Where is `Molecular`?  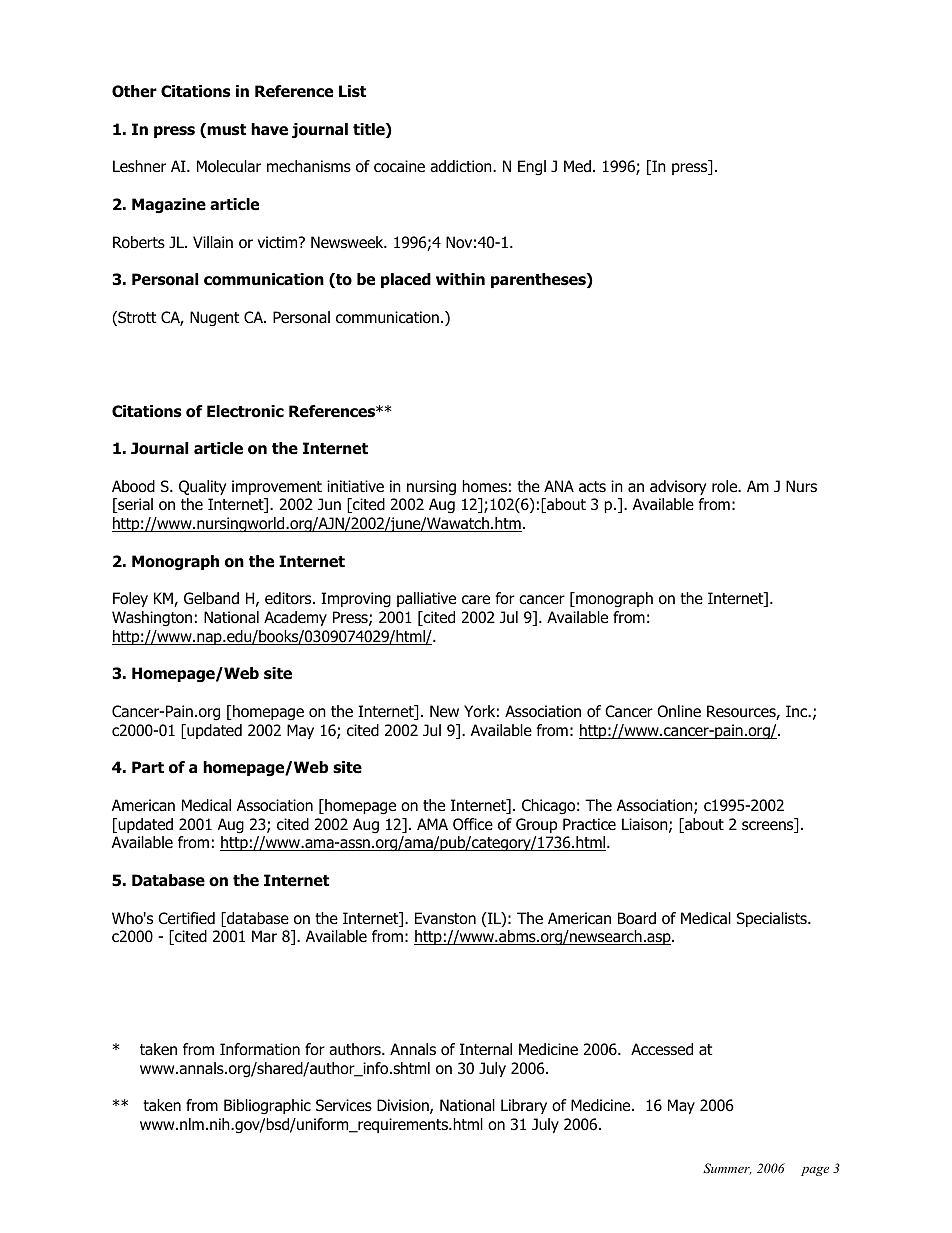
Molecular is located at coordinates (229, 166).
